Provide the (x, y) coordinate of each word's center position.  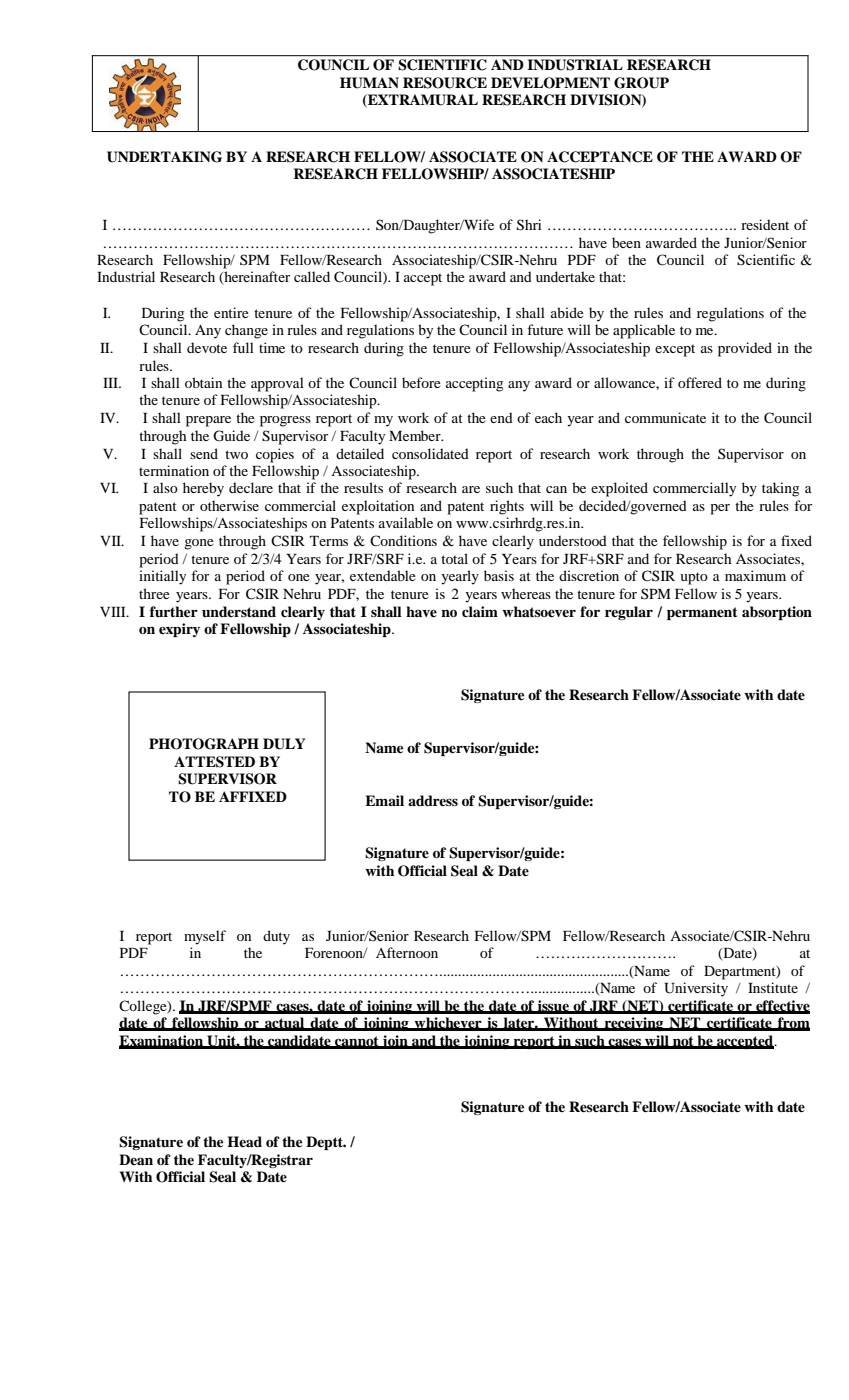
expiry (179, 630)
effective (782, 1006)
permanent (702, 613)
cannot (357, 1042)
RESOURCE (445, 83)
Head (244, 1141)
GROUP (641, 83)
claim (480, 611)
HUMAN (369, 83)
